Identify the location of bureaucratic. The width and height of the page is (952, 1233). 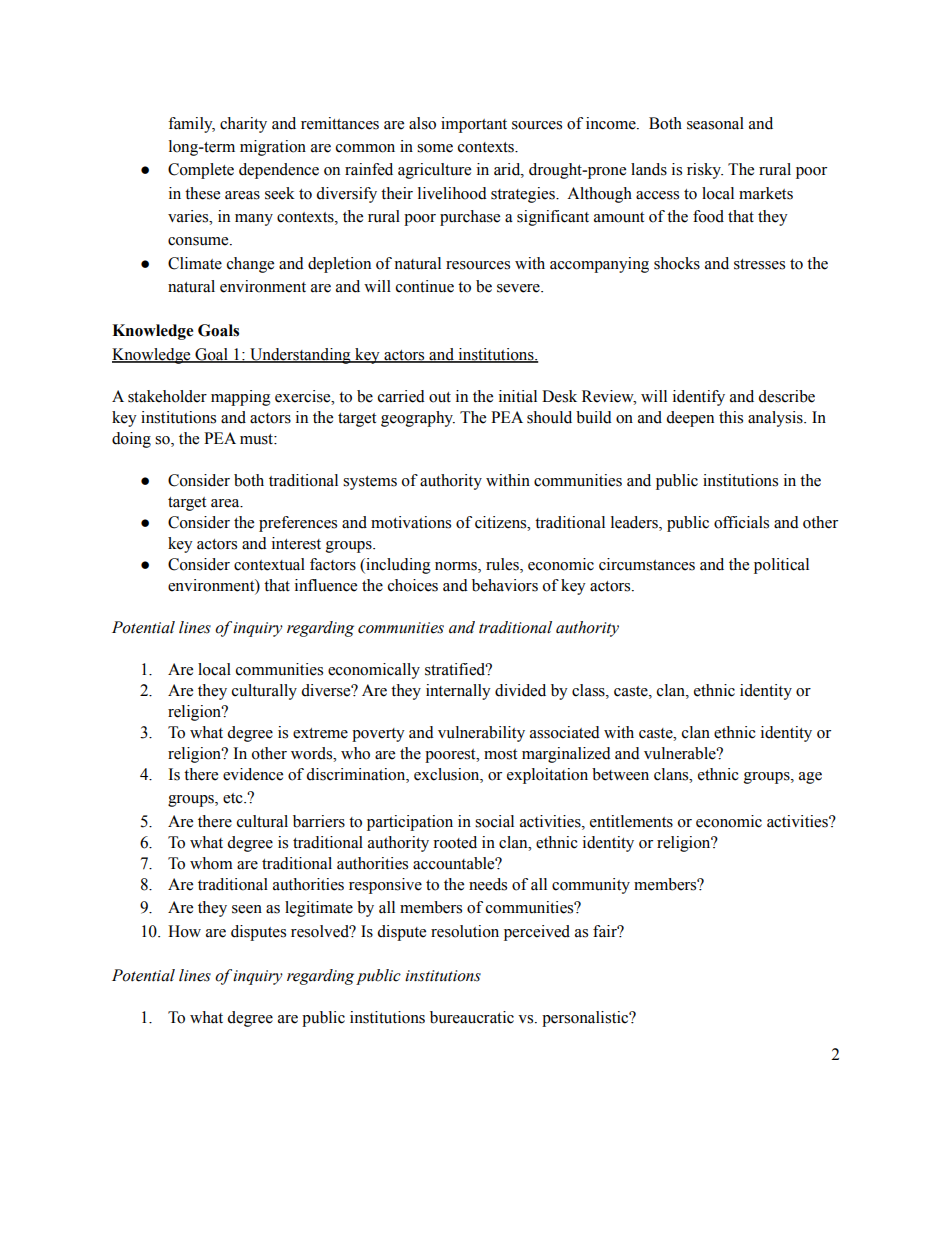
(472, 1017).
